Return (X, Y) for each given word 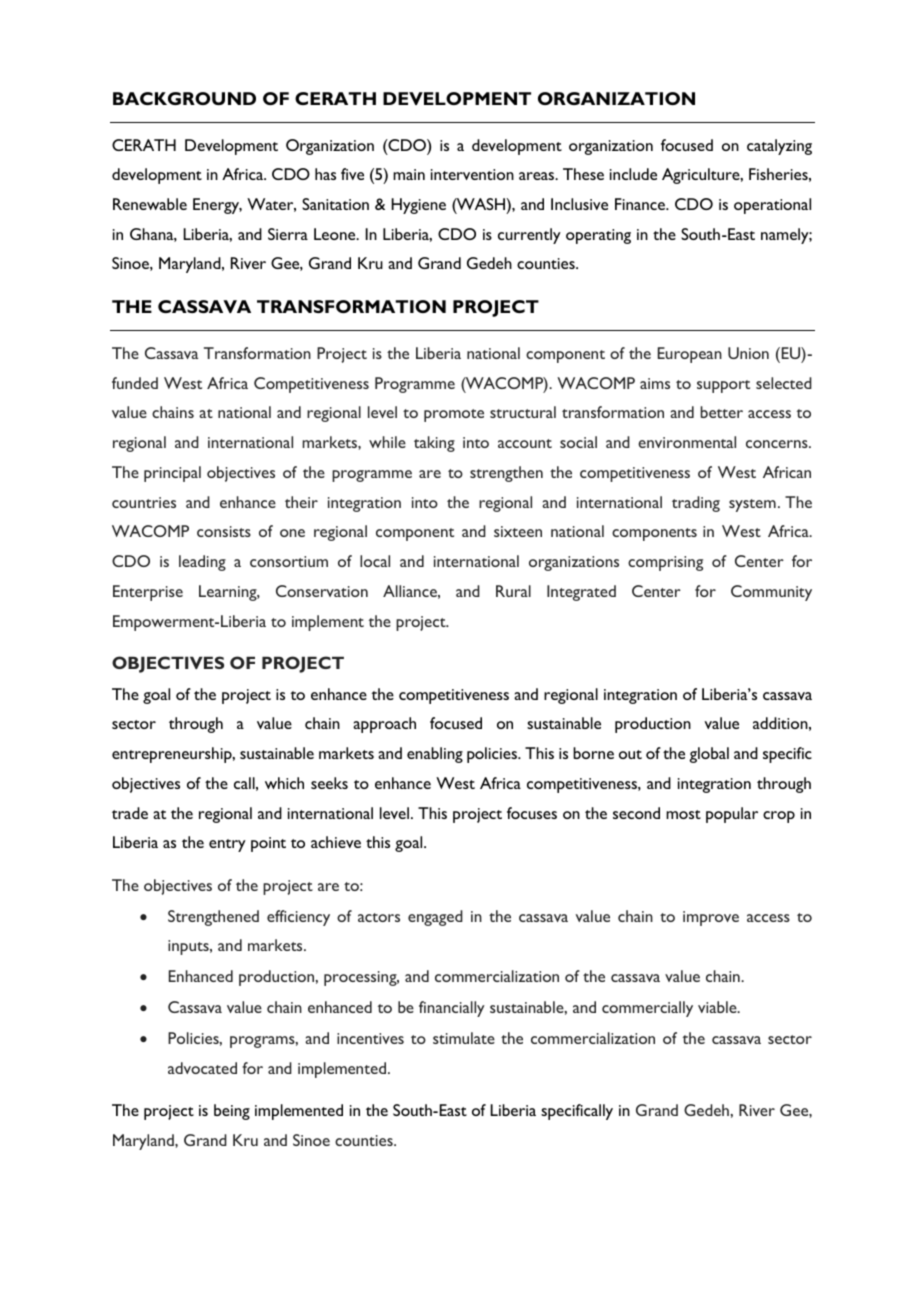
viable (718, 1007)
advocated (202, 1068)
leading (202, 563)
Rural (513, 591)
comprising (665, 563)
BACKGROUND (184, 98)
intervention (472, 174)
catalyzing (779, 147)
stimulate (464, 1038)
